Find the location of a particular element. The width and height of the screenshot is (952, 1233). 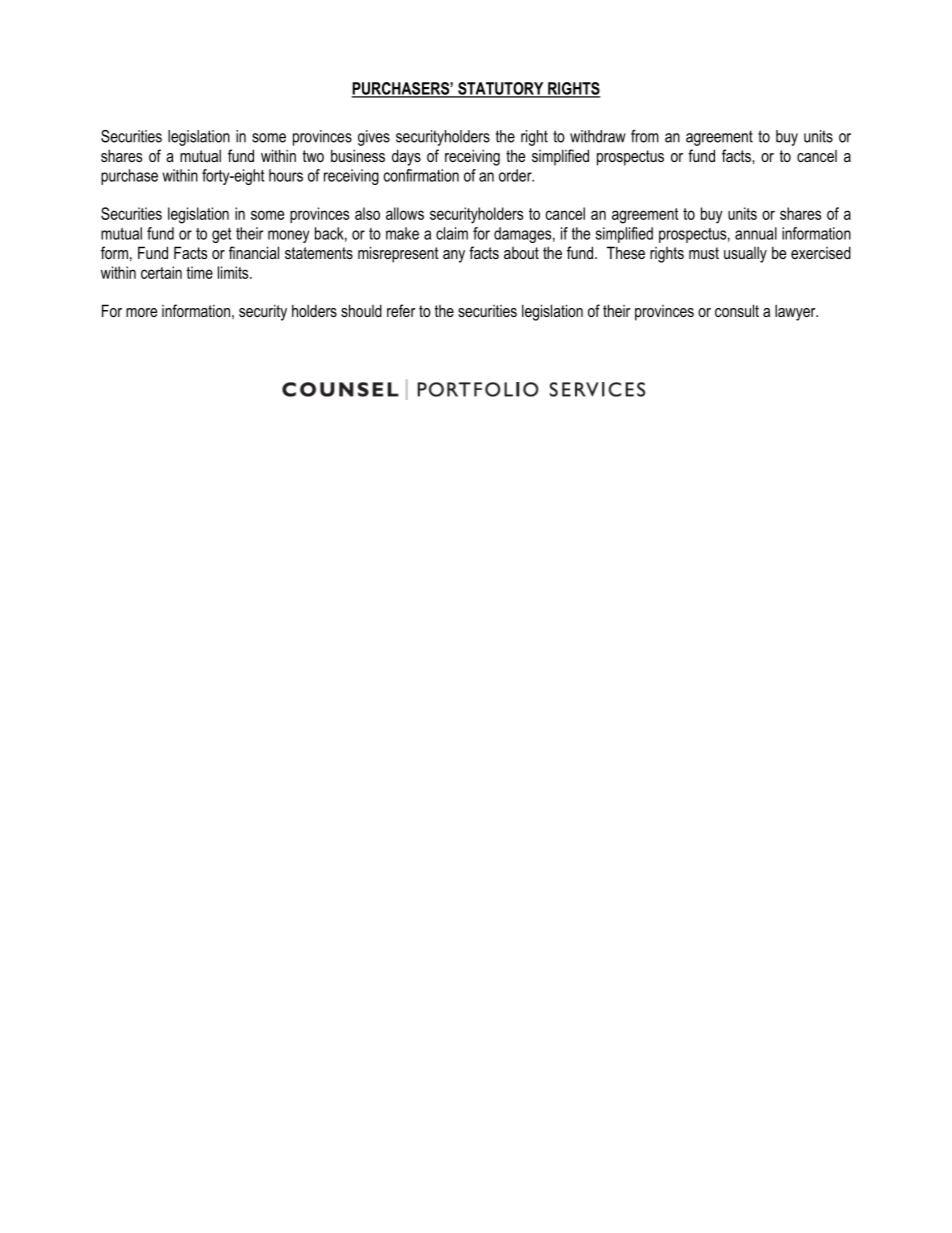

also is located at coordinates (367, 213).
